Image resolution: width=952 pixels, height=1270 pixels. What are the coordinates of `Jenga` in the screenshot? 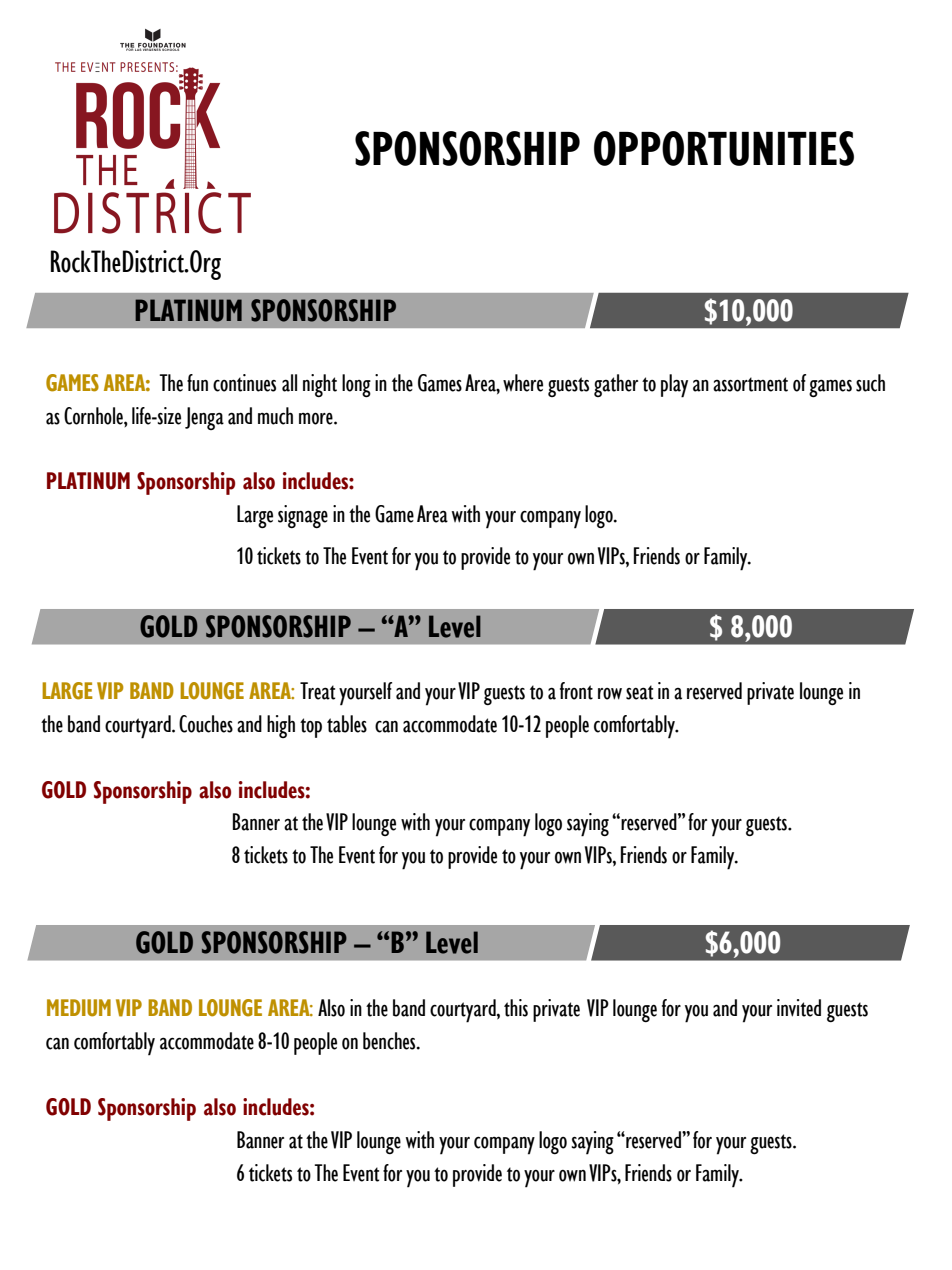 It's located at (204, 418).
